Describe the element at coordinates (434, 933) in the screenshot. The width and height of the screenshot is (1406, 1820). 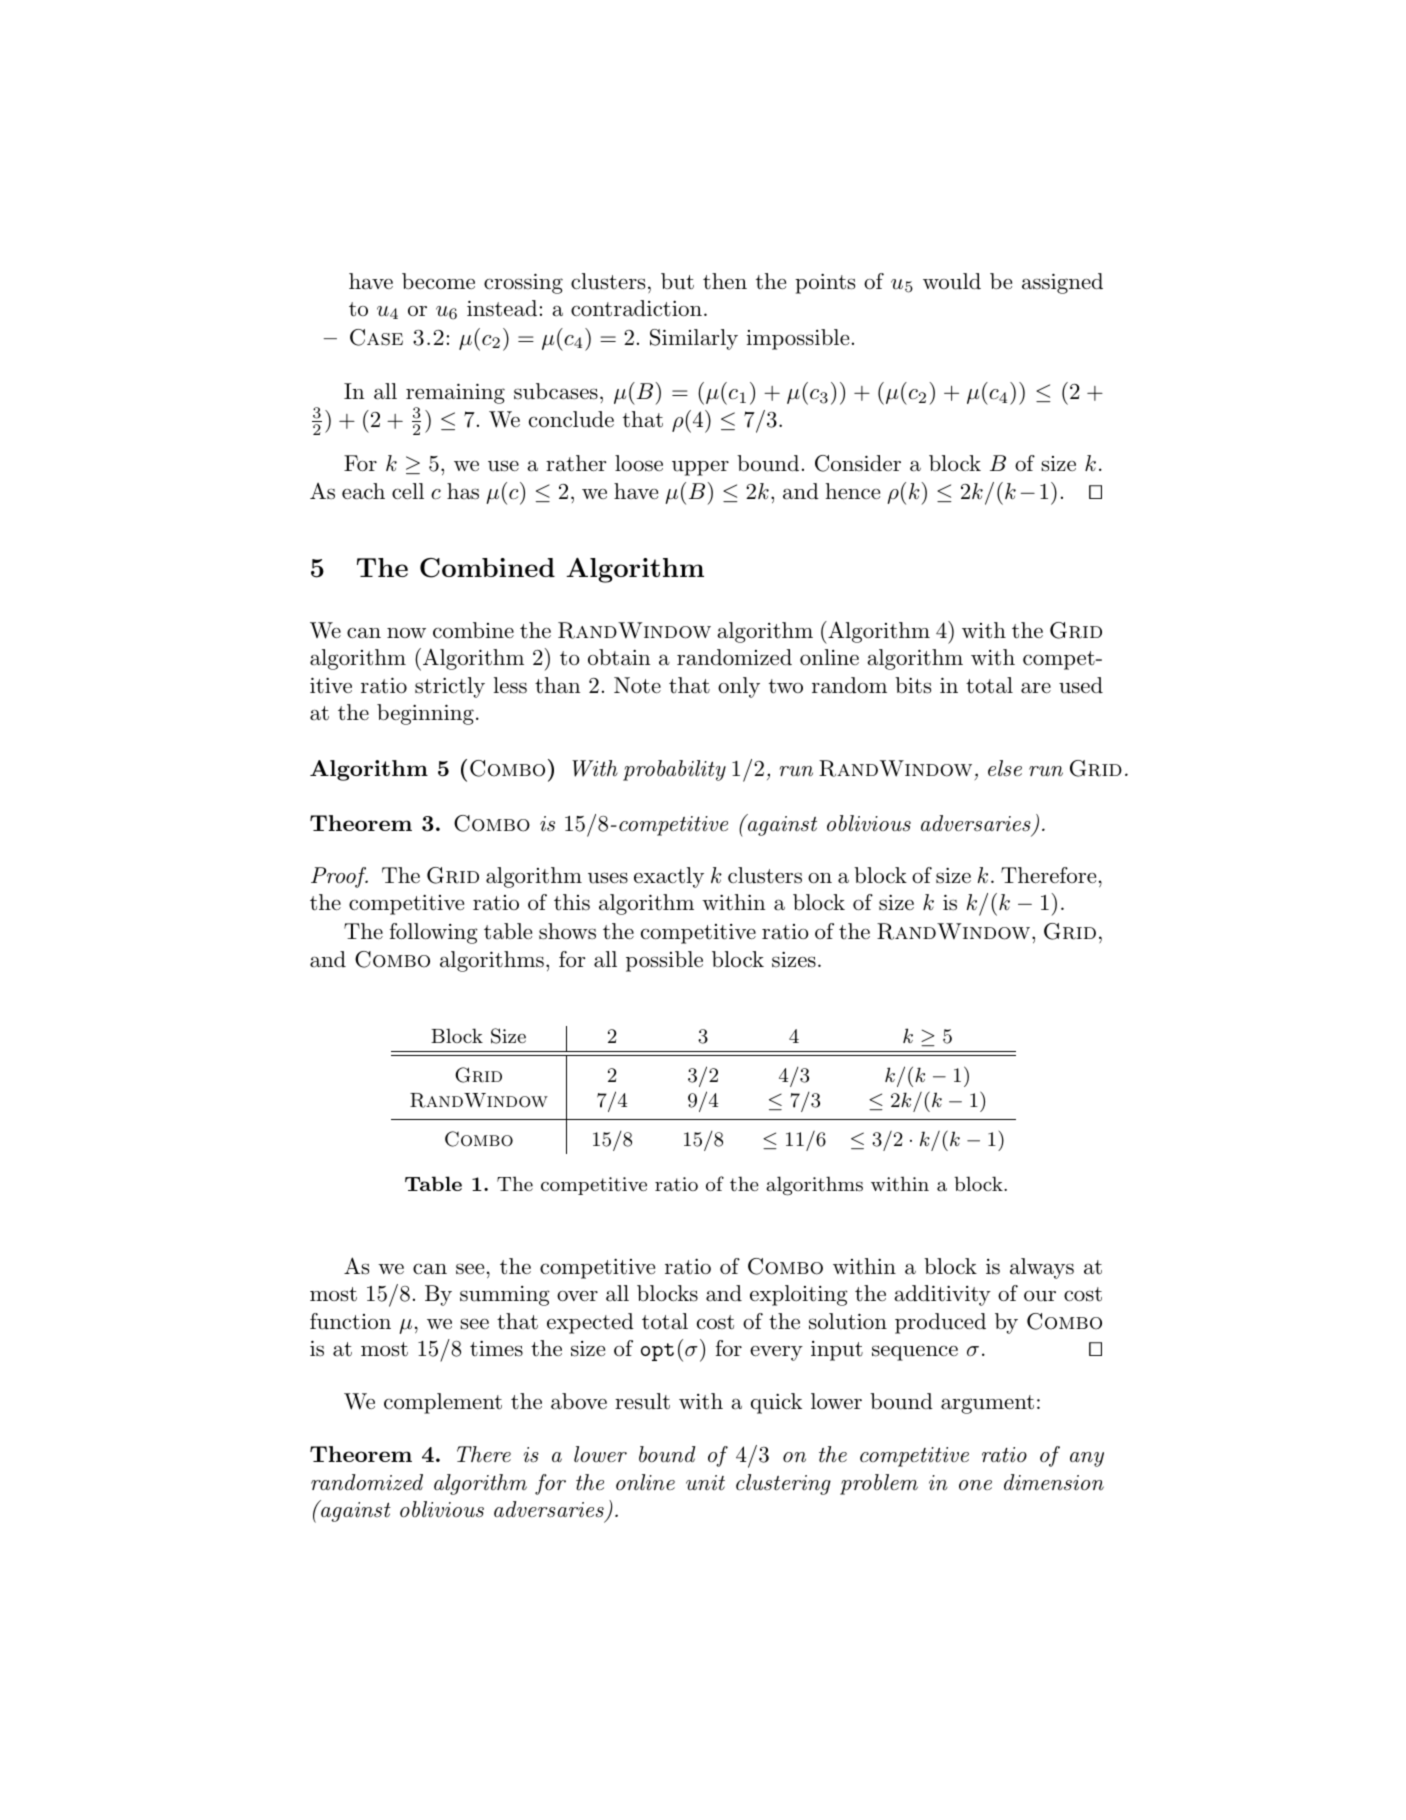
I see `following` at that location.
